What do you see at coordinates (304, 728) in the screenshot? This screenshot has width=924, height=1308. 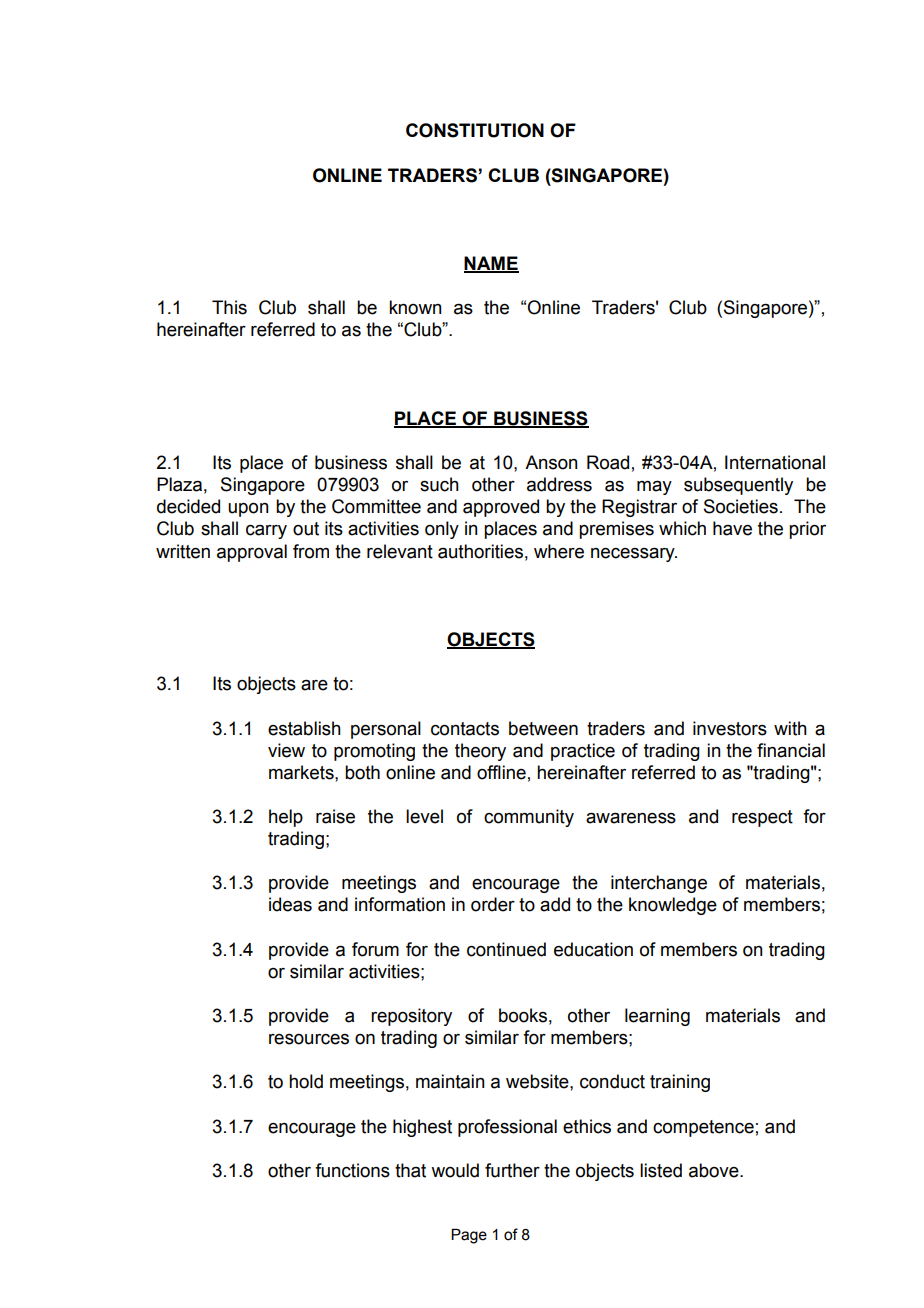 I see `establish` at bounding box center [304, 728].
